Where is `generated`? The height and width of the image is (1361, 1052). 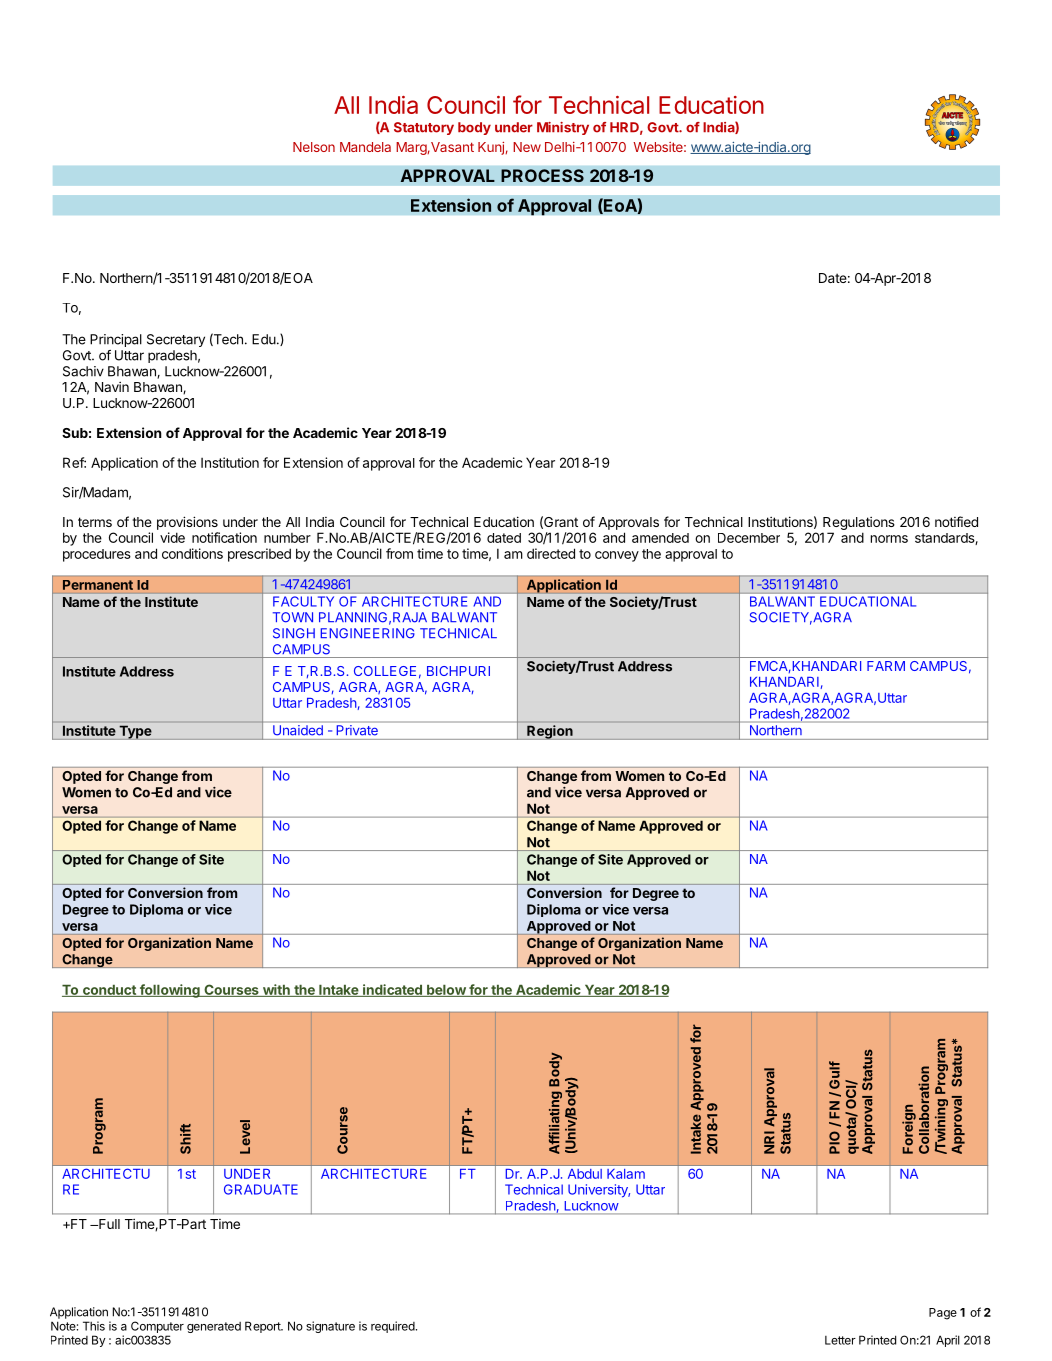 generated is located at coordinates (214, 1327).
